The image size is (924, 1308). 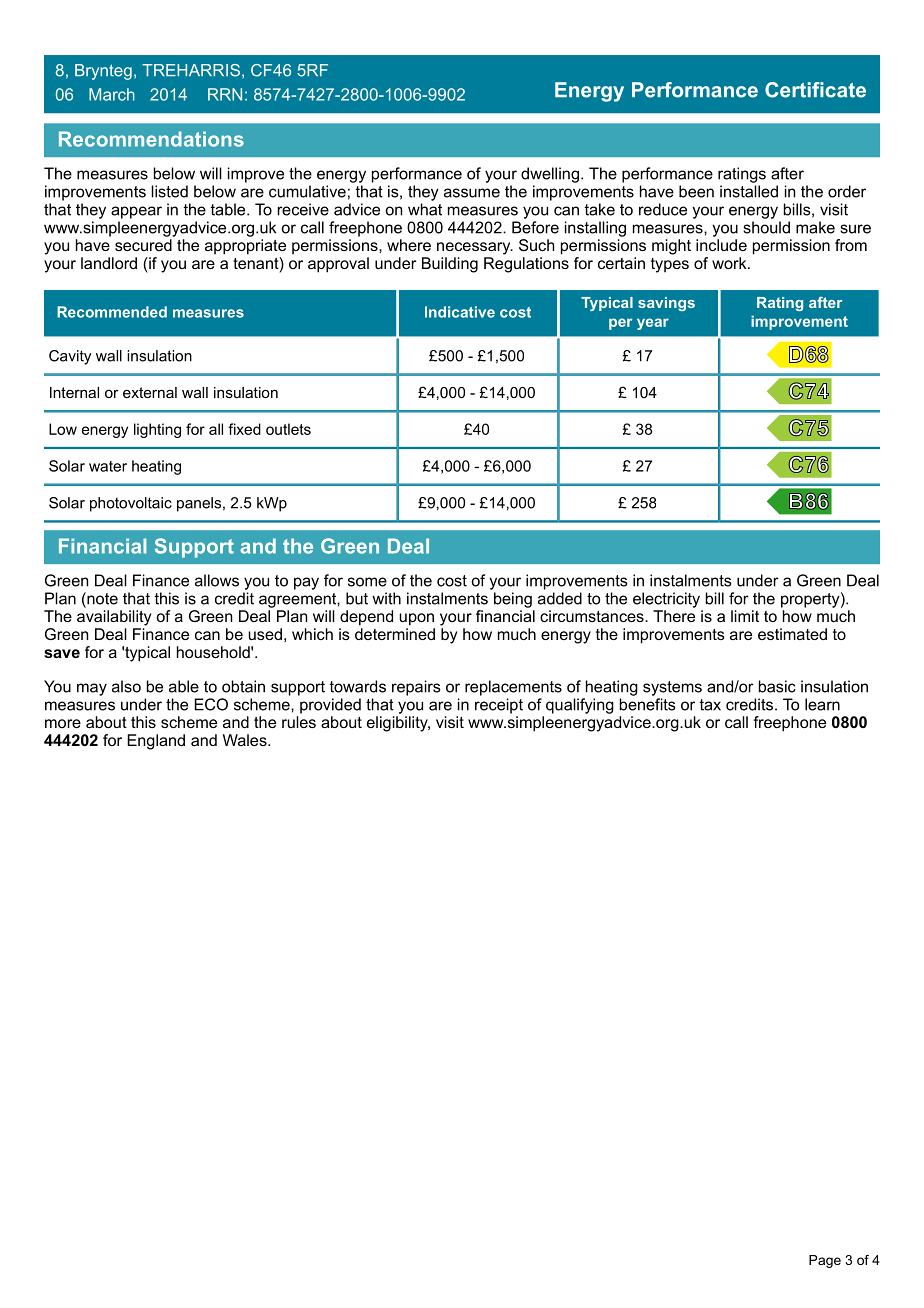 I want to click on basic, so click(x=777, y=686).
